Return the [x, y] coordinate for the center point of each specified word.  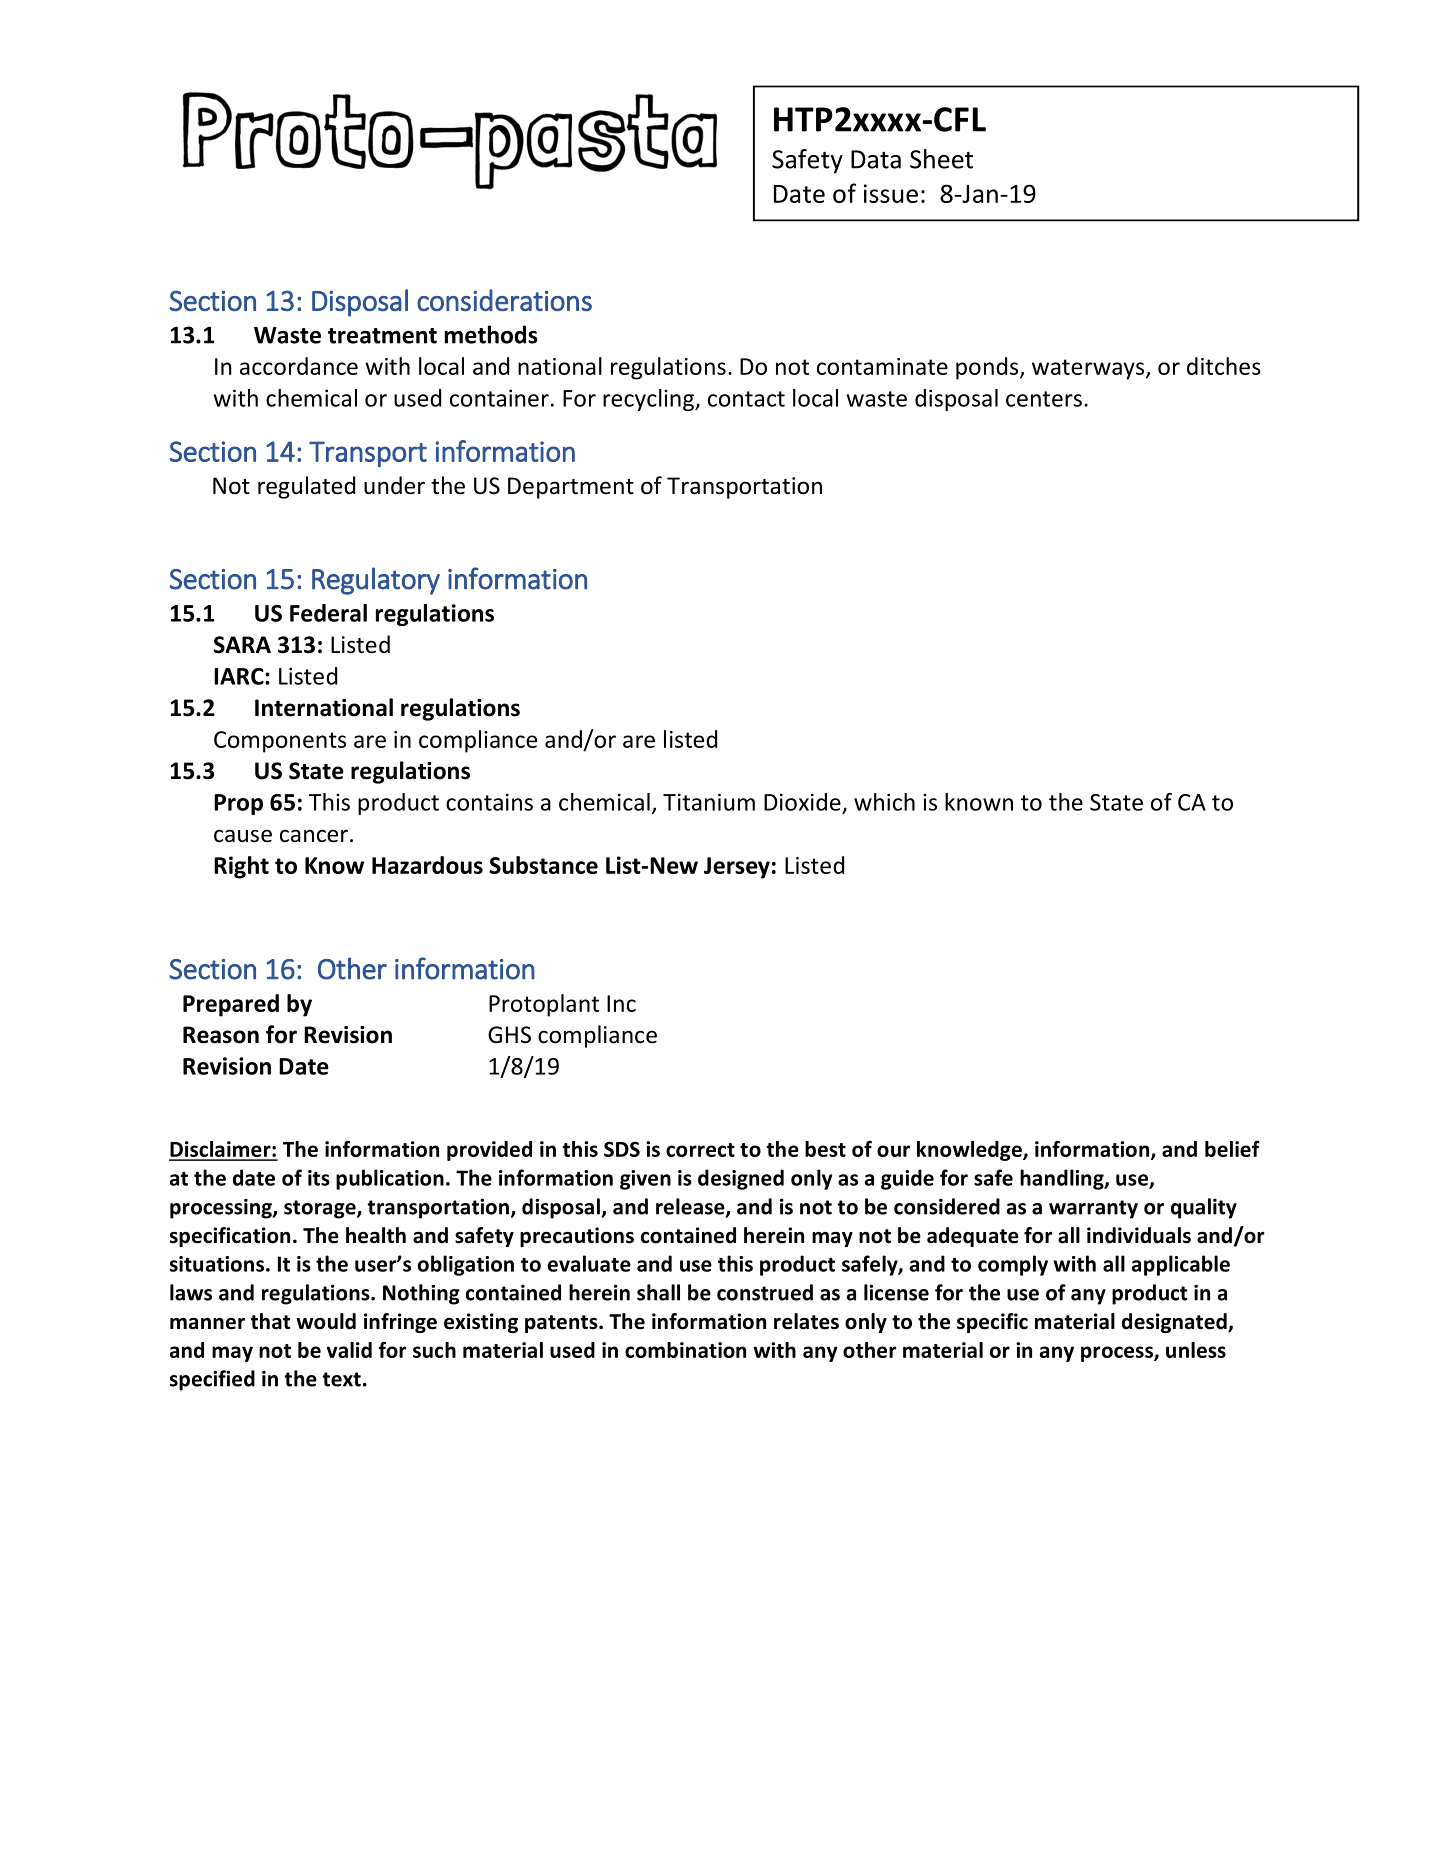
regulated [306, 487]
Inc [621, 1003]
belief [1232, 1149]
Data [876, 159]
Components [280, 742]
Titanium [709, 802]
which [884, 802]
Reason [221, 1035]
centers [1044, 399]
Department [571, 488]
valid [349, 1350]
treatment [382, 336]
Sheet [941, 159]
